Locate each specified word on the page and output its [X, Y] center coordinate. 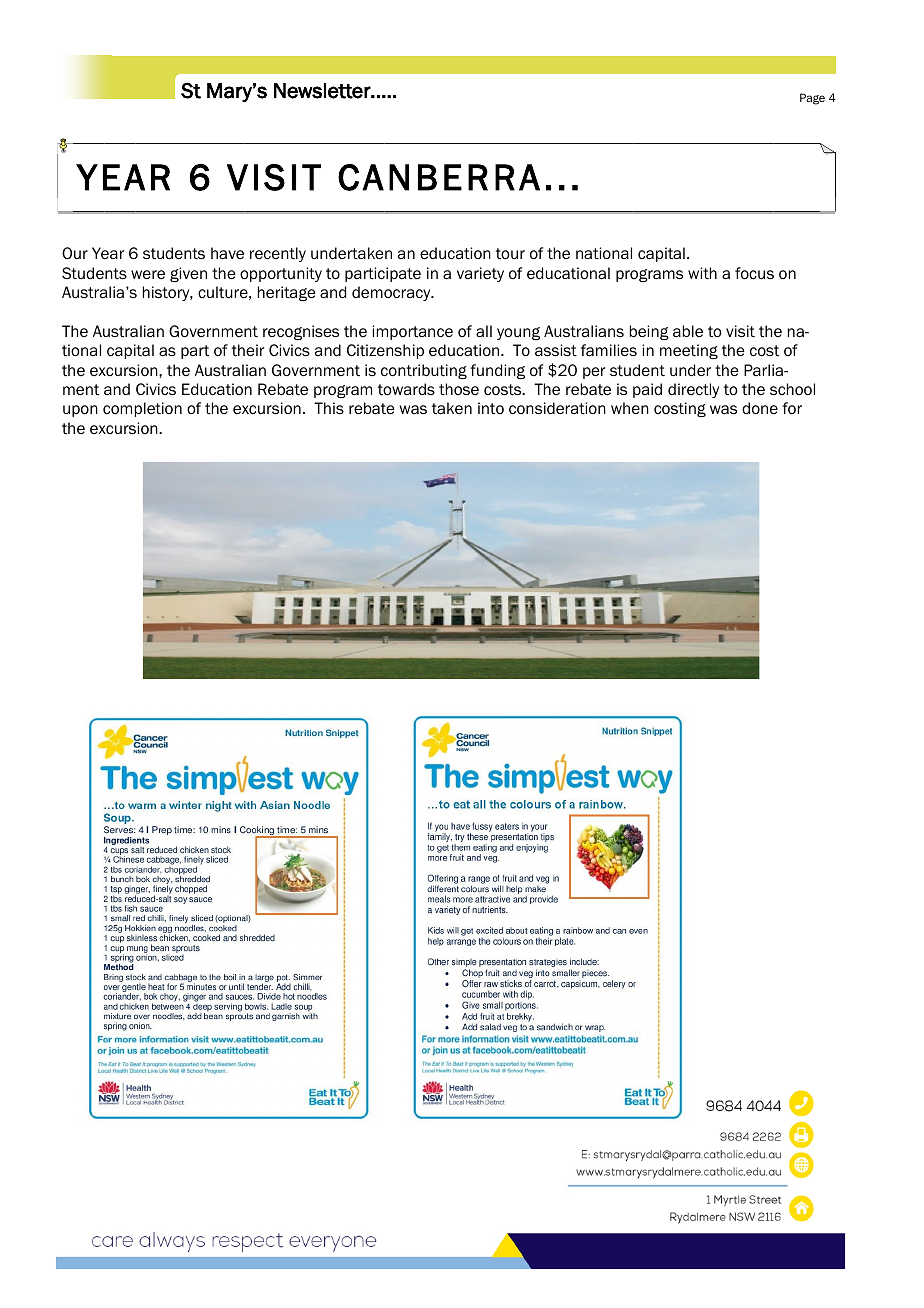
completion [142, 409]
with [702, 273]
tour [510, 254]
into [491, 408]
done [760, 408]
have [227, 253]
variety [480, 274]
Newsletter [323, 91]
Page [812, 99]
